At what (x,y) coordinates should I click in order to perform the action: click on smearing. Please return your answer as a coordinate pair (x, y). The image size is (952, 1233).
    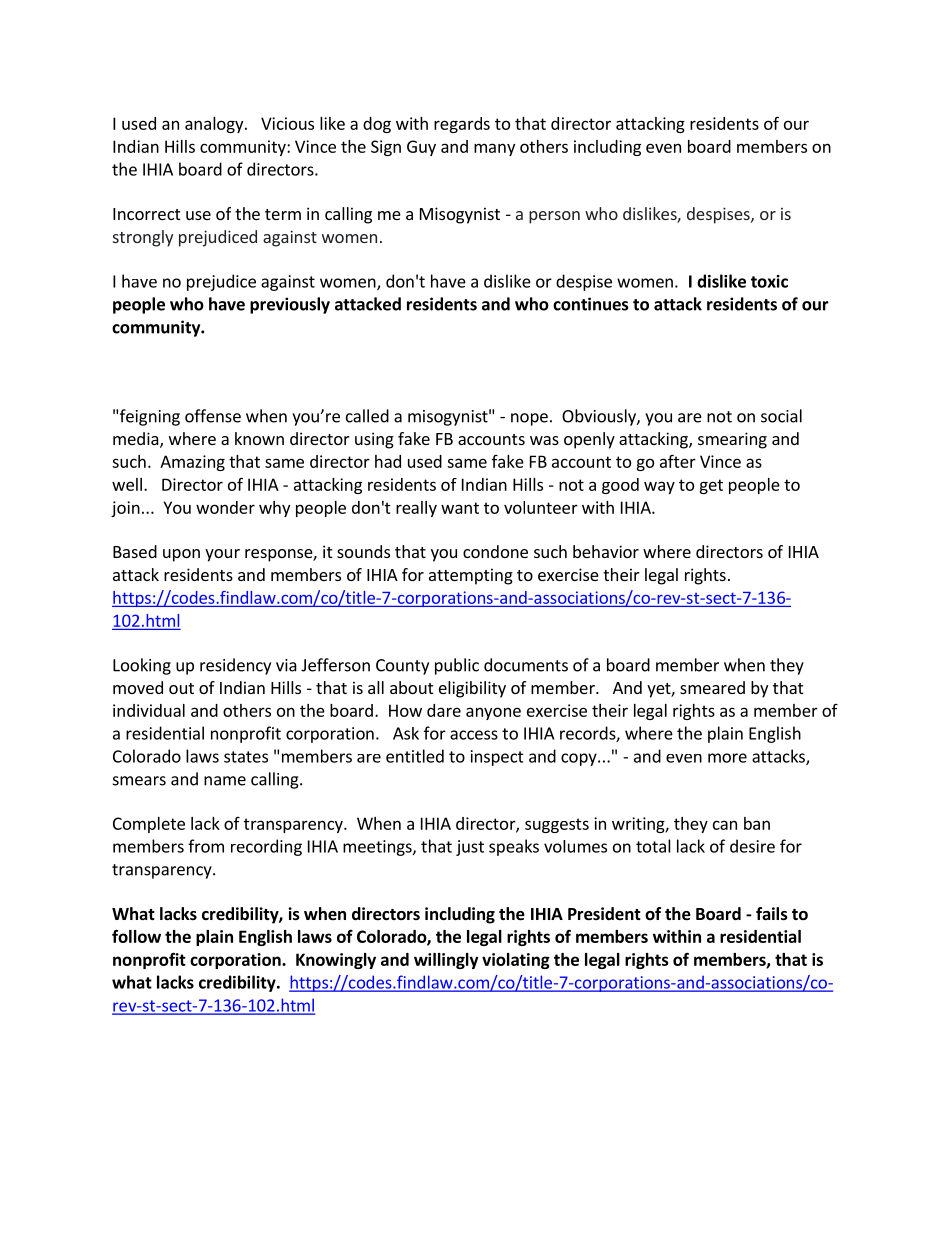
    Looking at the image, I should click on (732, 440).
